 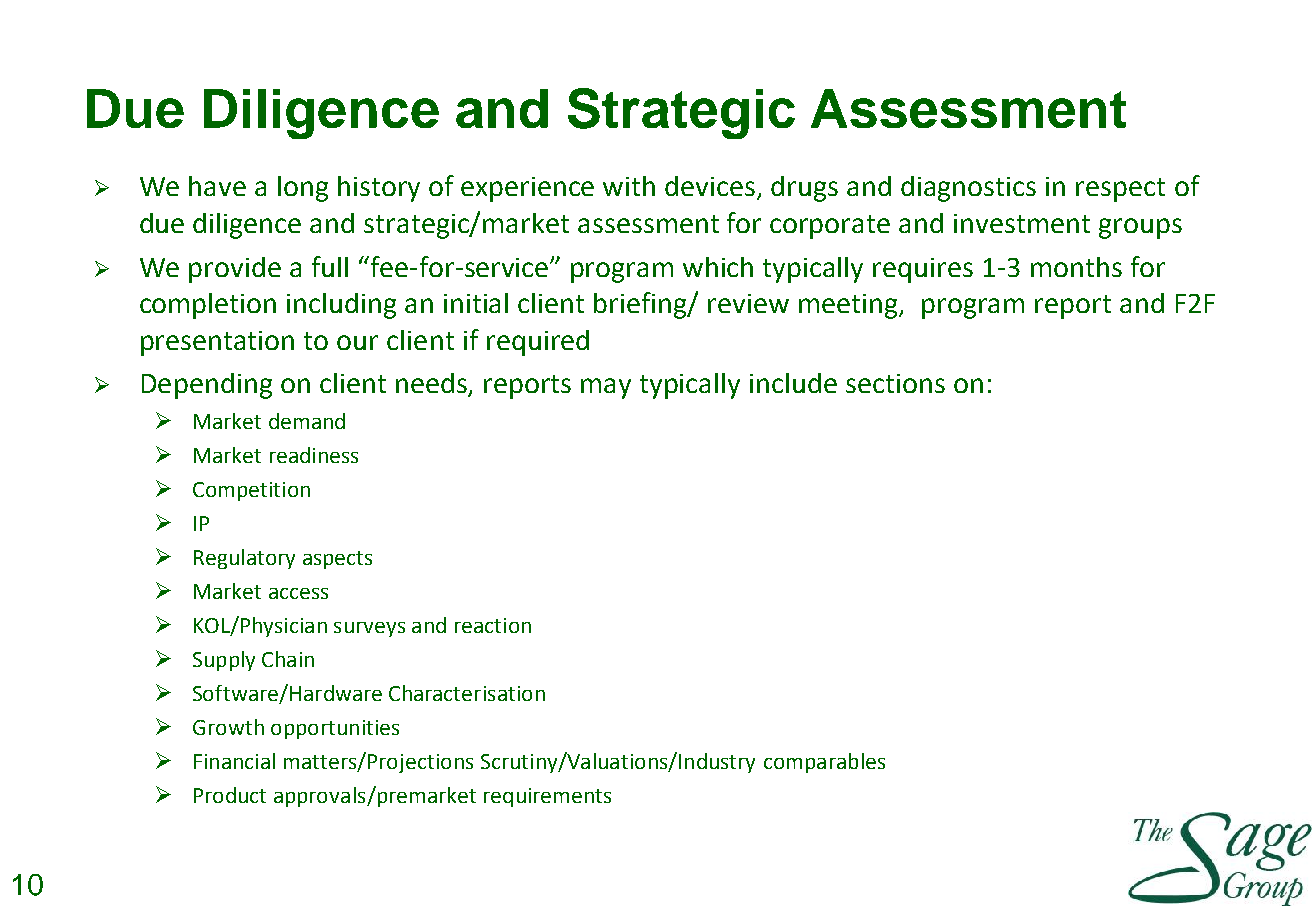 I want to click on sections, so click(x=895, y=383).
